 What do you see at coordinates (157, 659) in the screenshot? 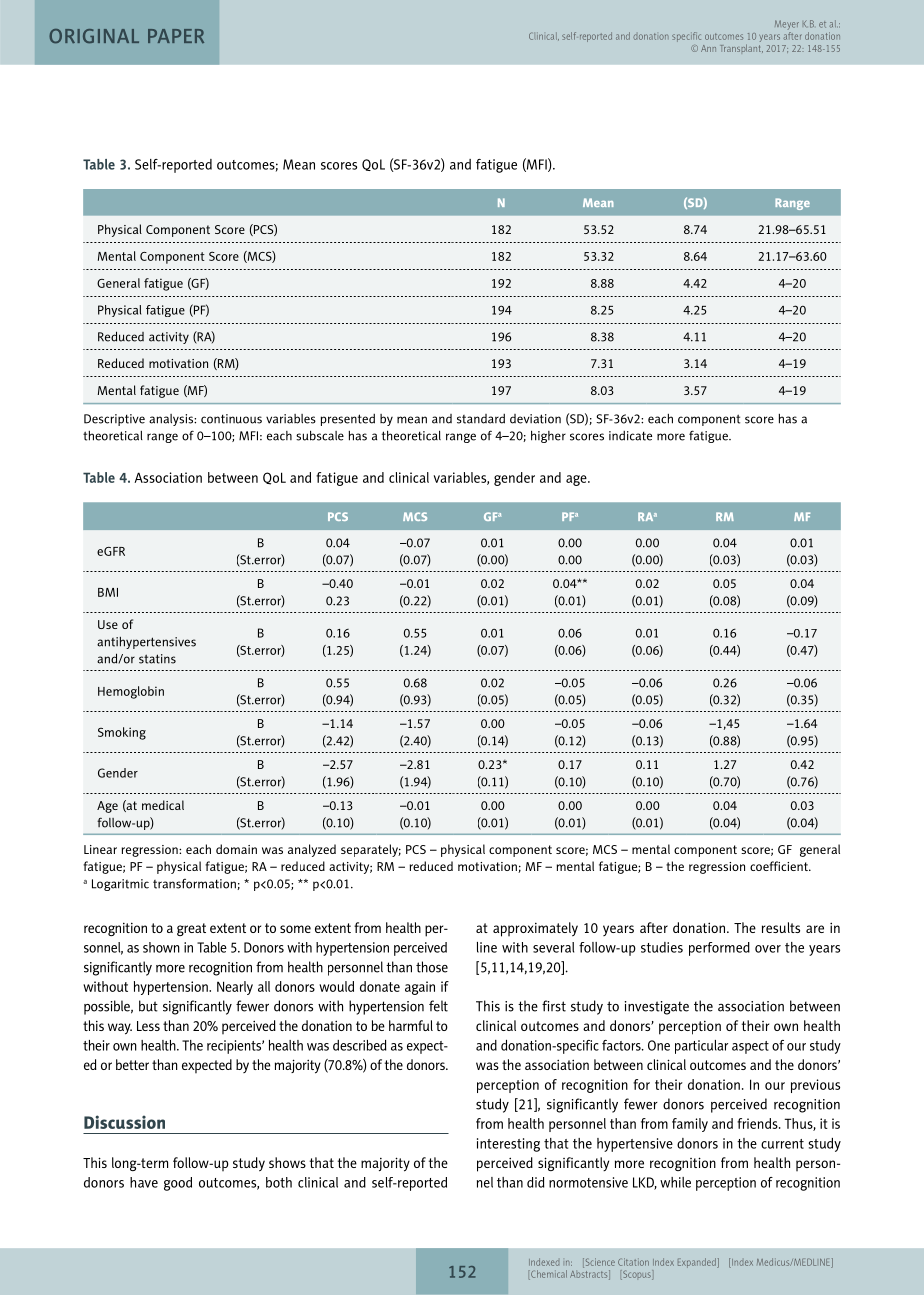
I see `statins` at bounding box center [157, 659].
